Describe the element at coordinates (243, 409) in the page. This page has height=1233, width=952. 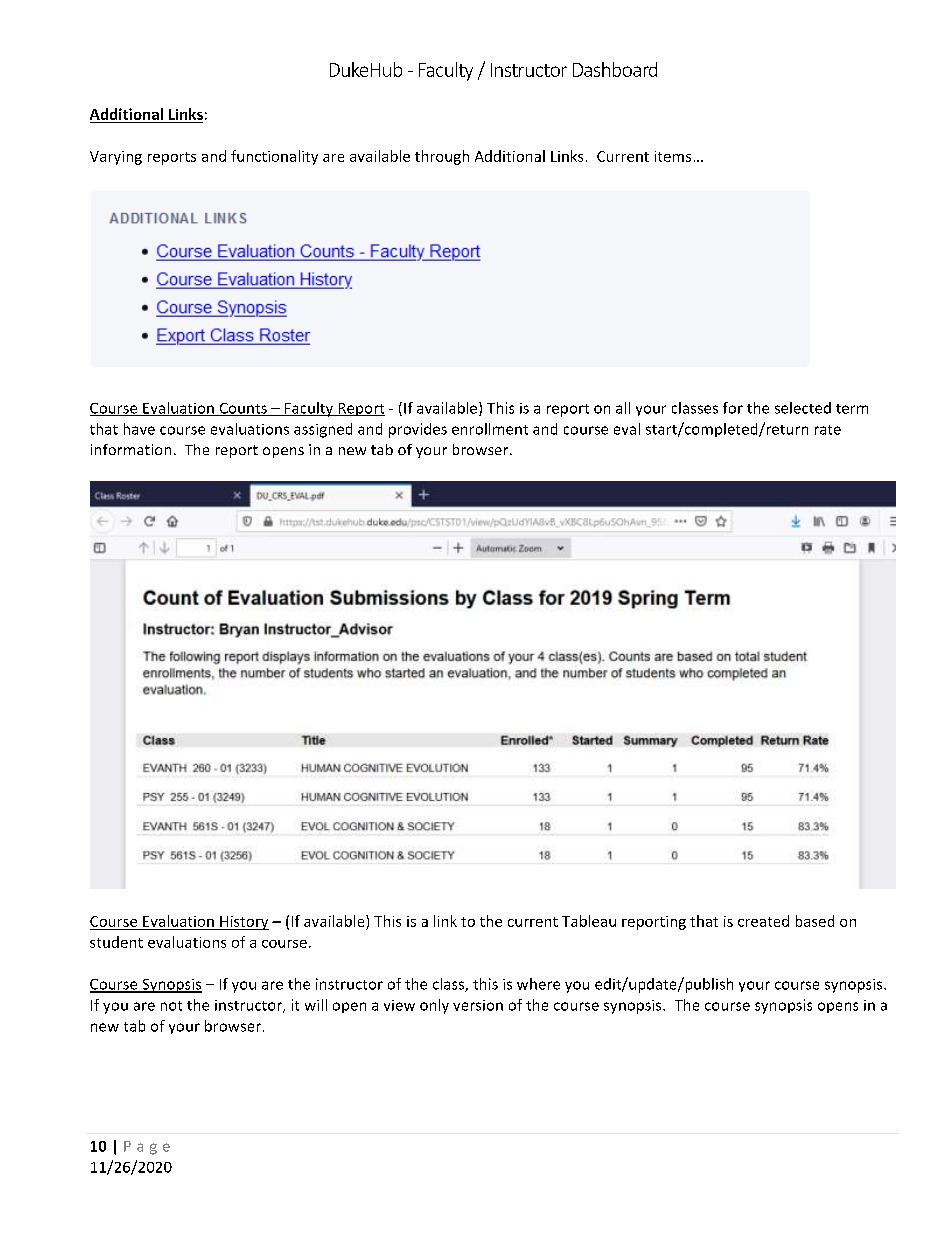
I see `Counts` at that location.
